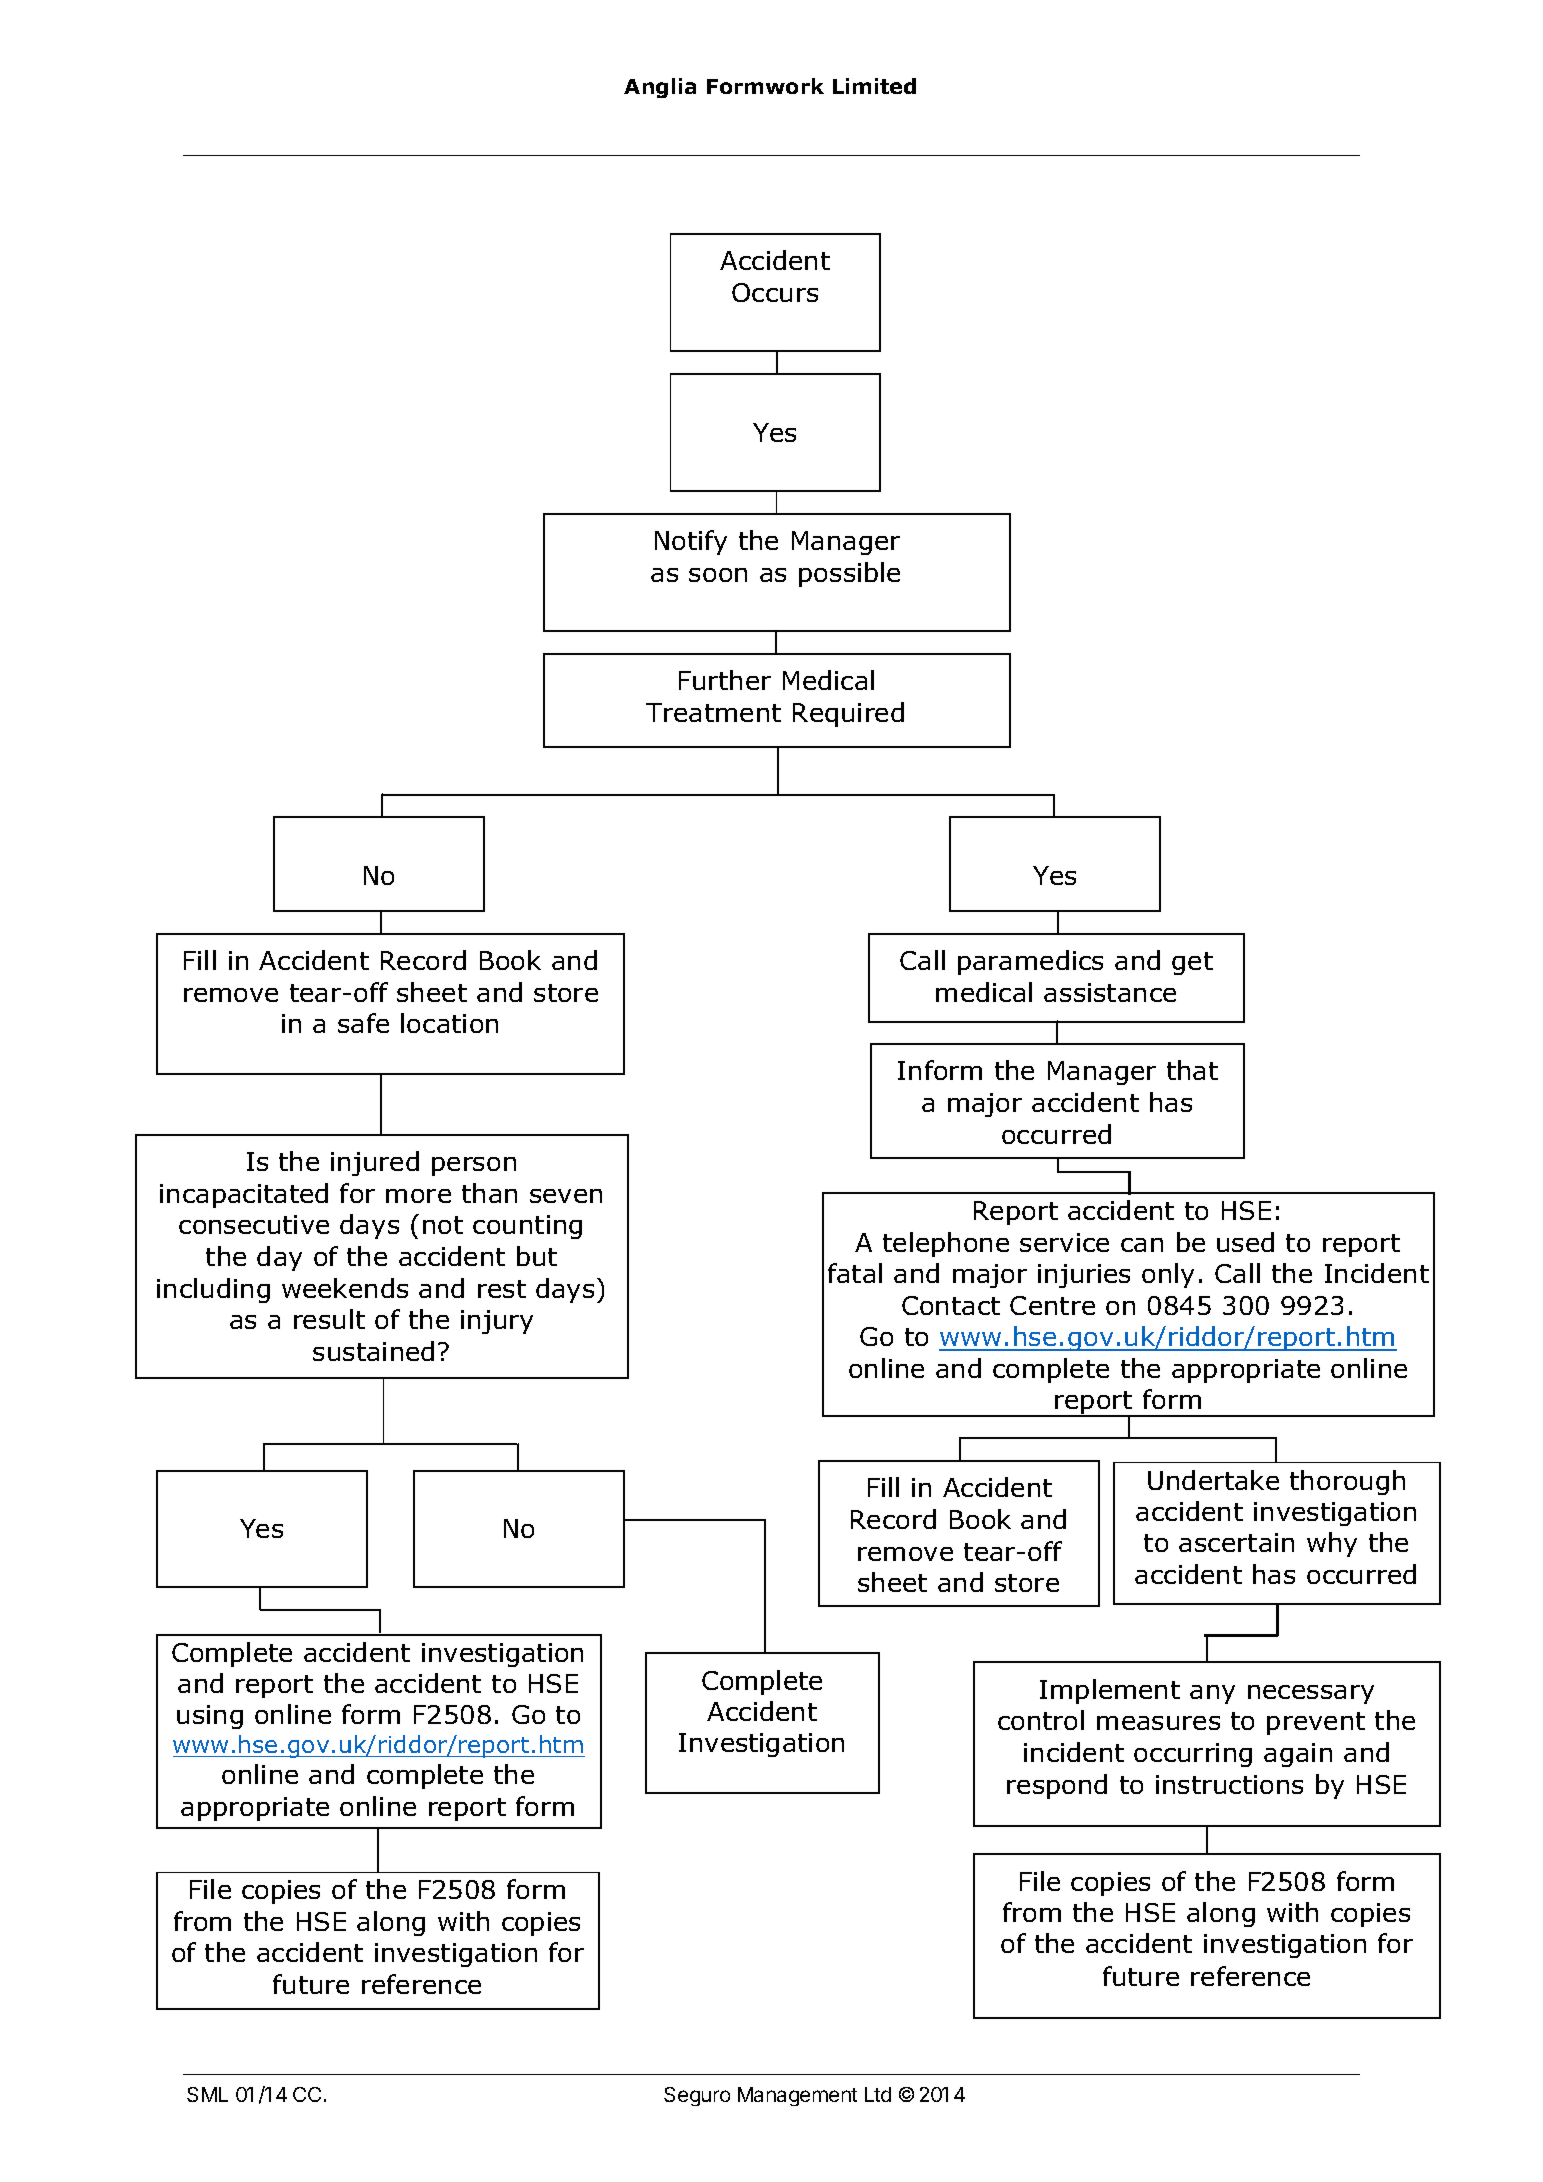  I want to click on Limited, so click(874, 86).
